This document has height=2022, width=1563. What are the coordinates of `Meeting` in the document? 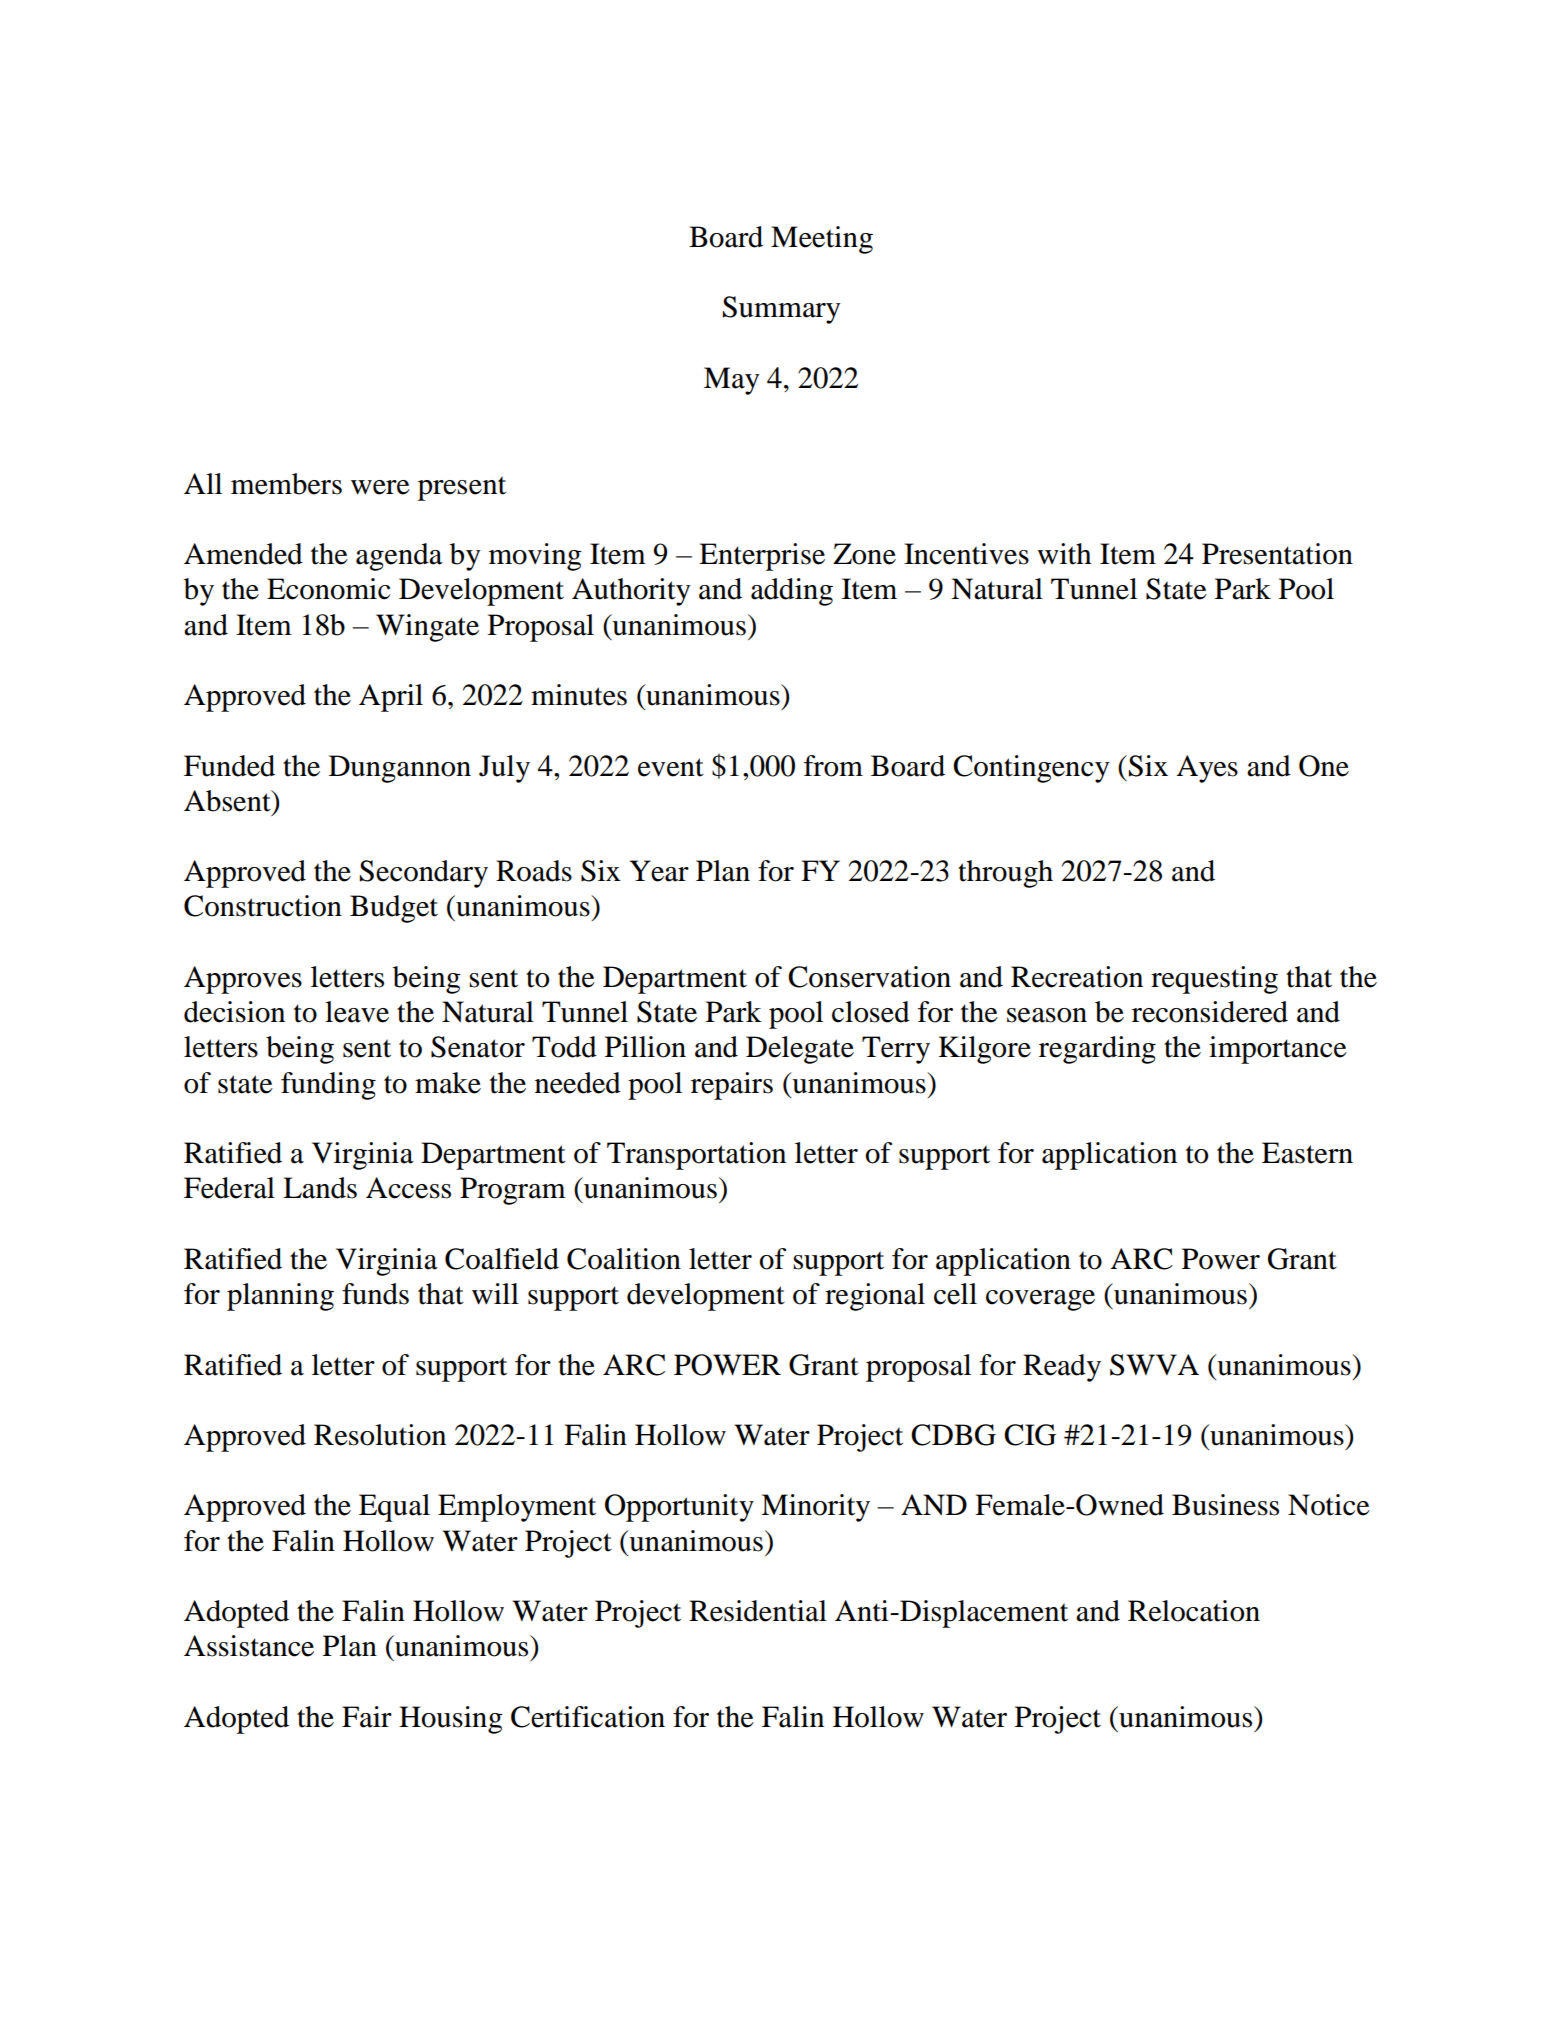 It's located at (822, 240).
